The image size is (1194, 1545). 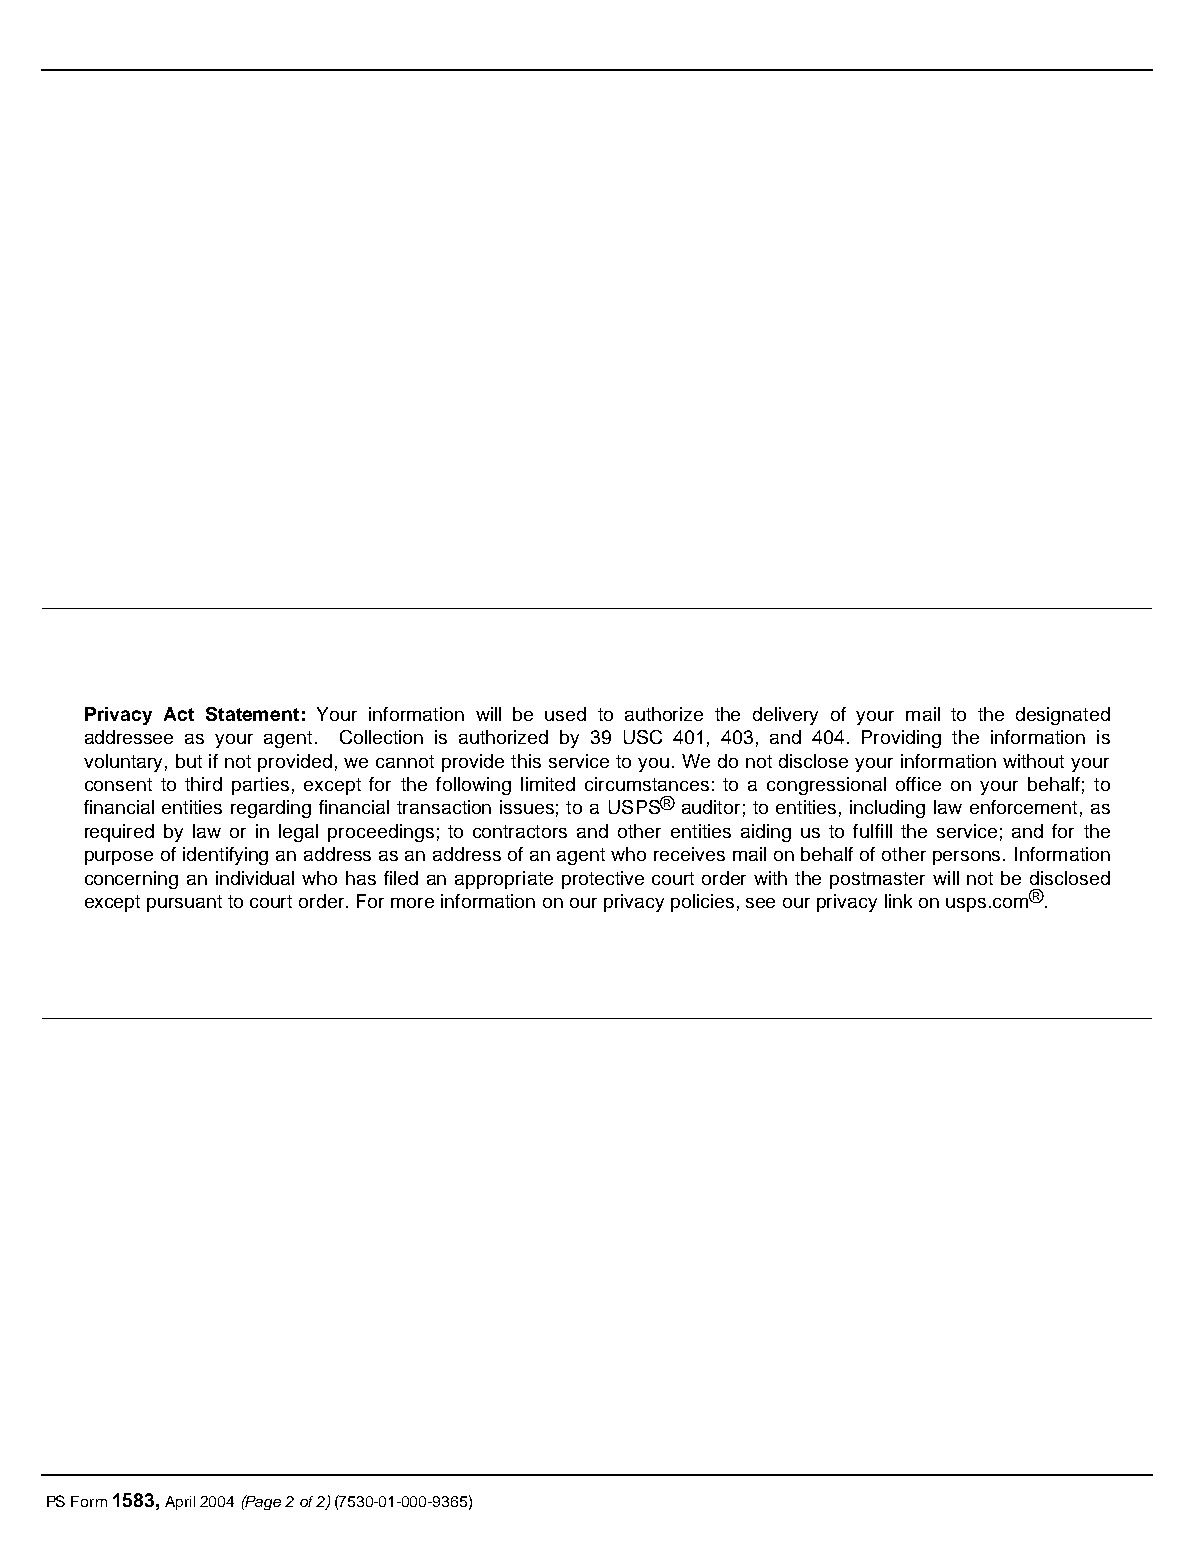 I want to click on appropriate, so click(x=504, y=880).
